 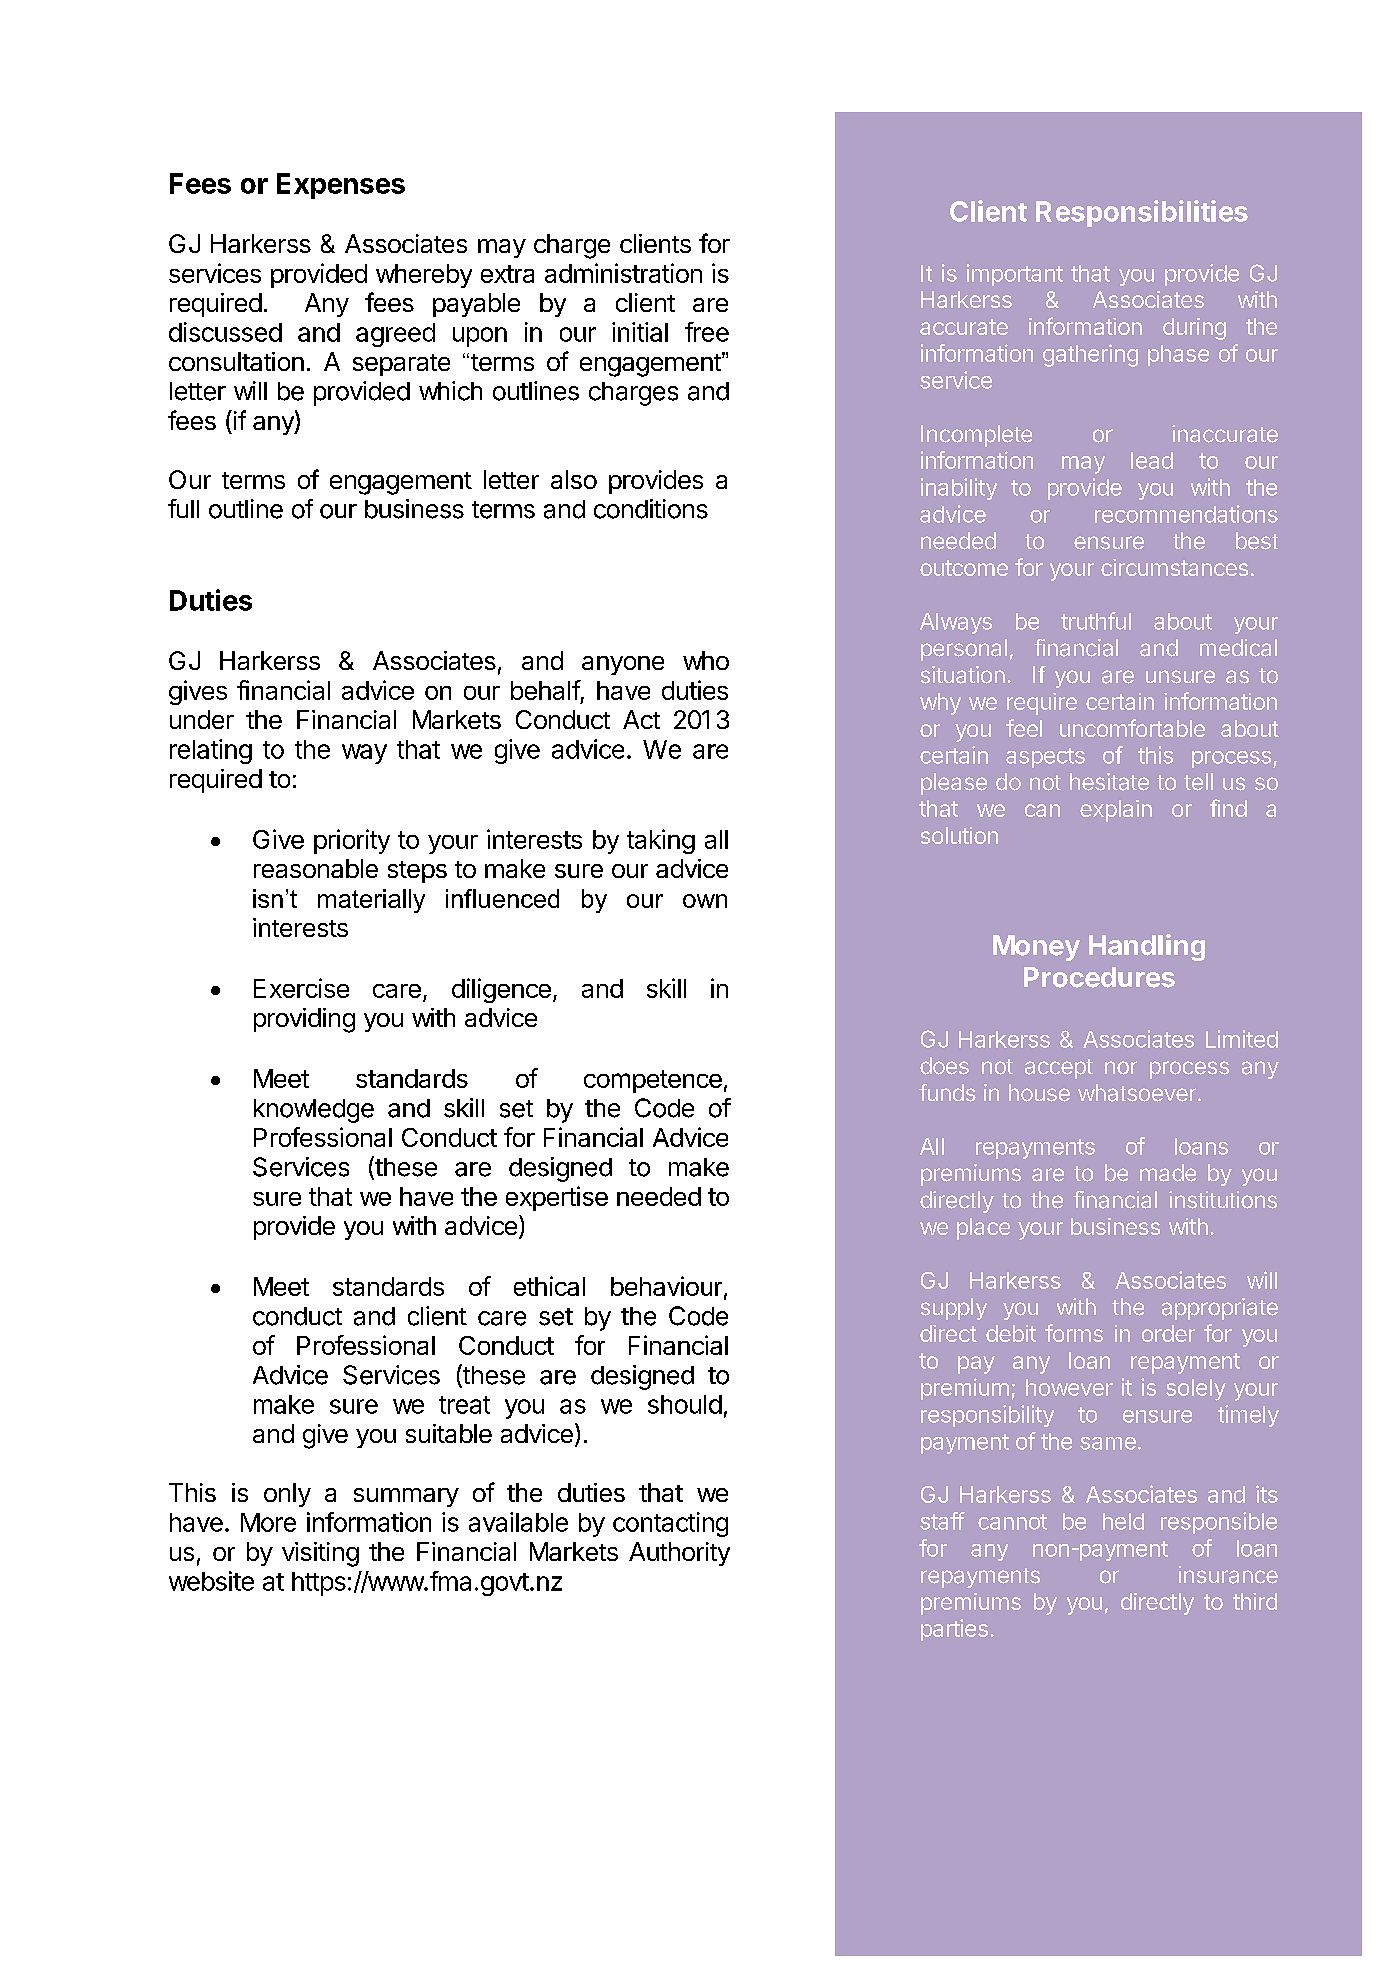 What do you see at coordinates (1121, 1068) in the image?
I see `nor` at bounding box center [1121, 1068].
